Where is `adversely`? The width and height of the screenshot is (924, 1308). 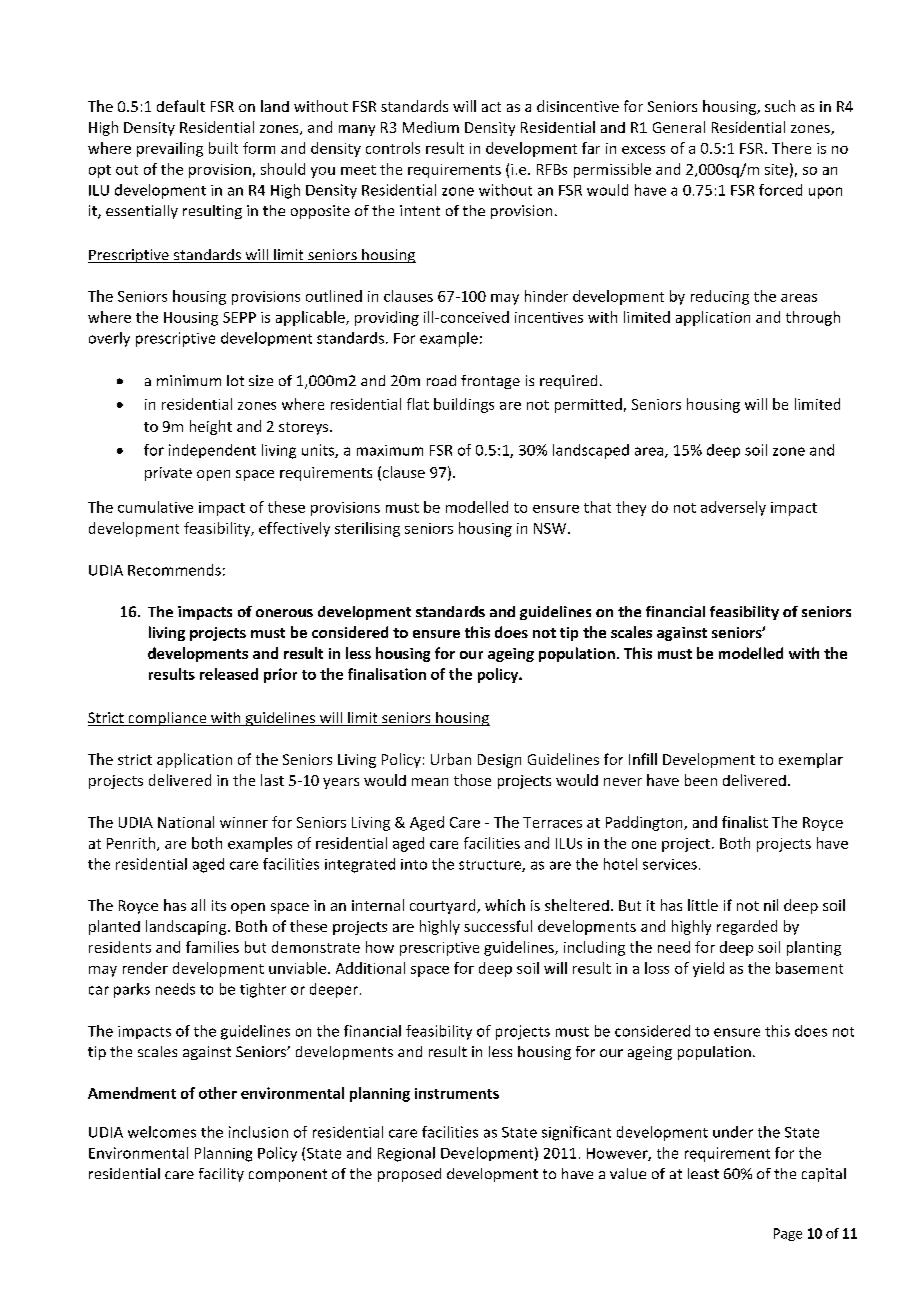 adversely is located at coordinates (733, 508).
